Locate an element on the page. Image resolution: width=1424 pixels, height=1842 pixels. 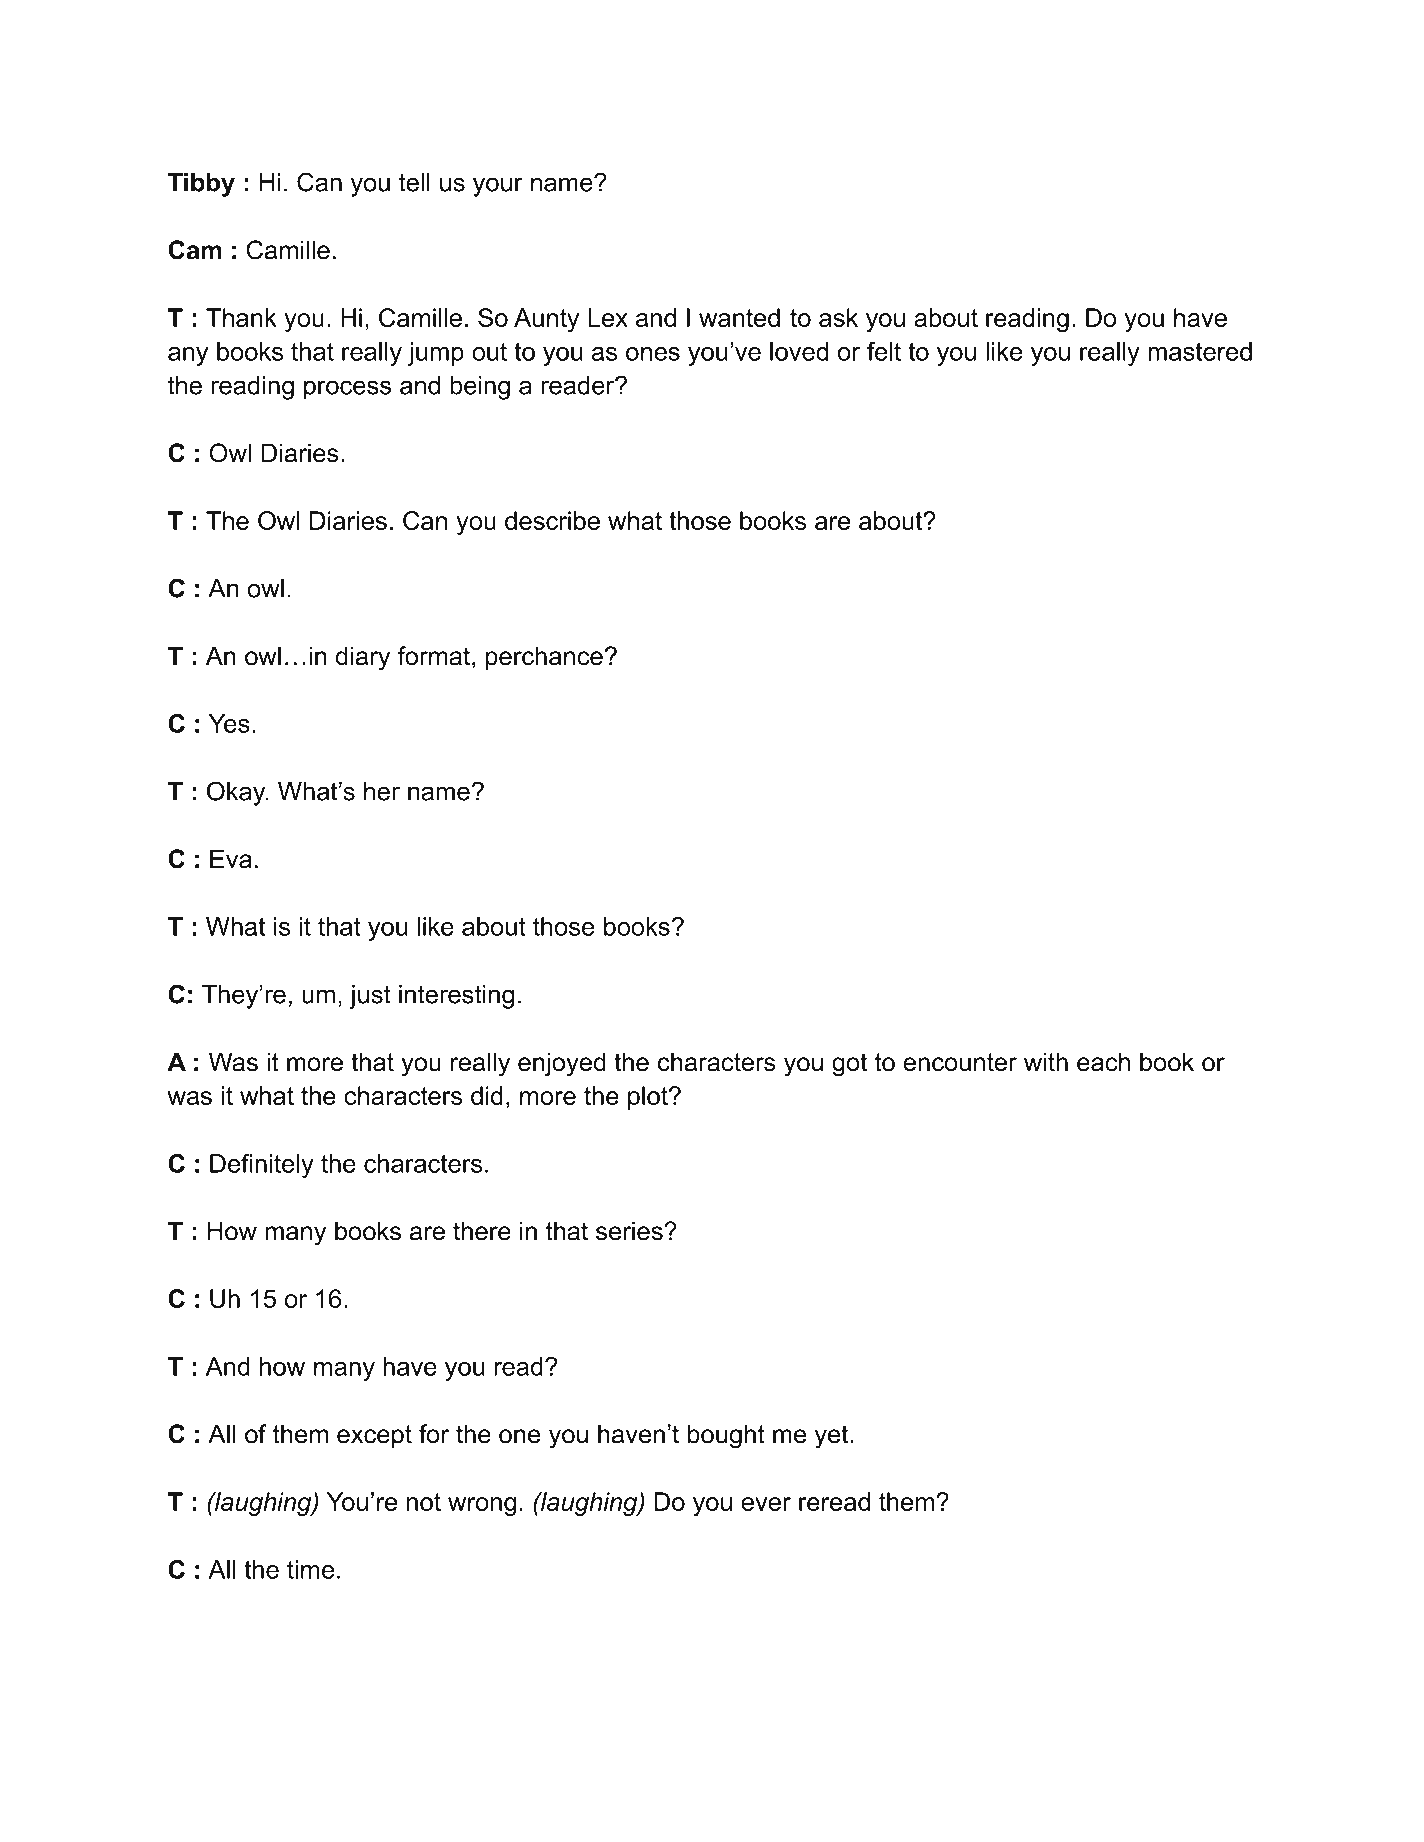
mastered is located at coordinates (1200, 351).
